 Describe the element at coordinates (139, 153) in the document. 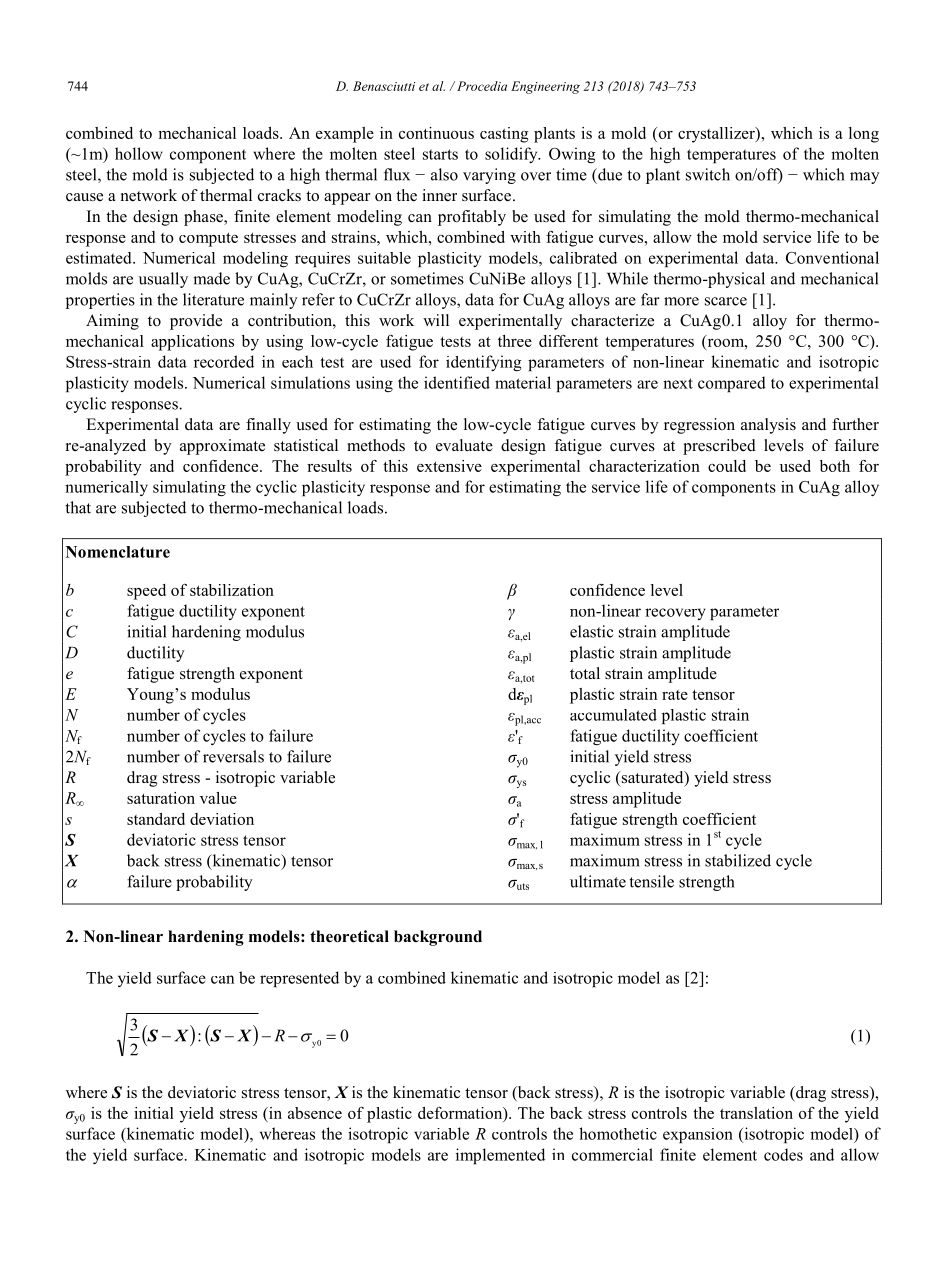

I see `hollow` at that location.
